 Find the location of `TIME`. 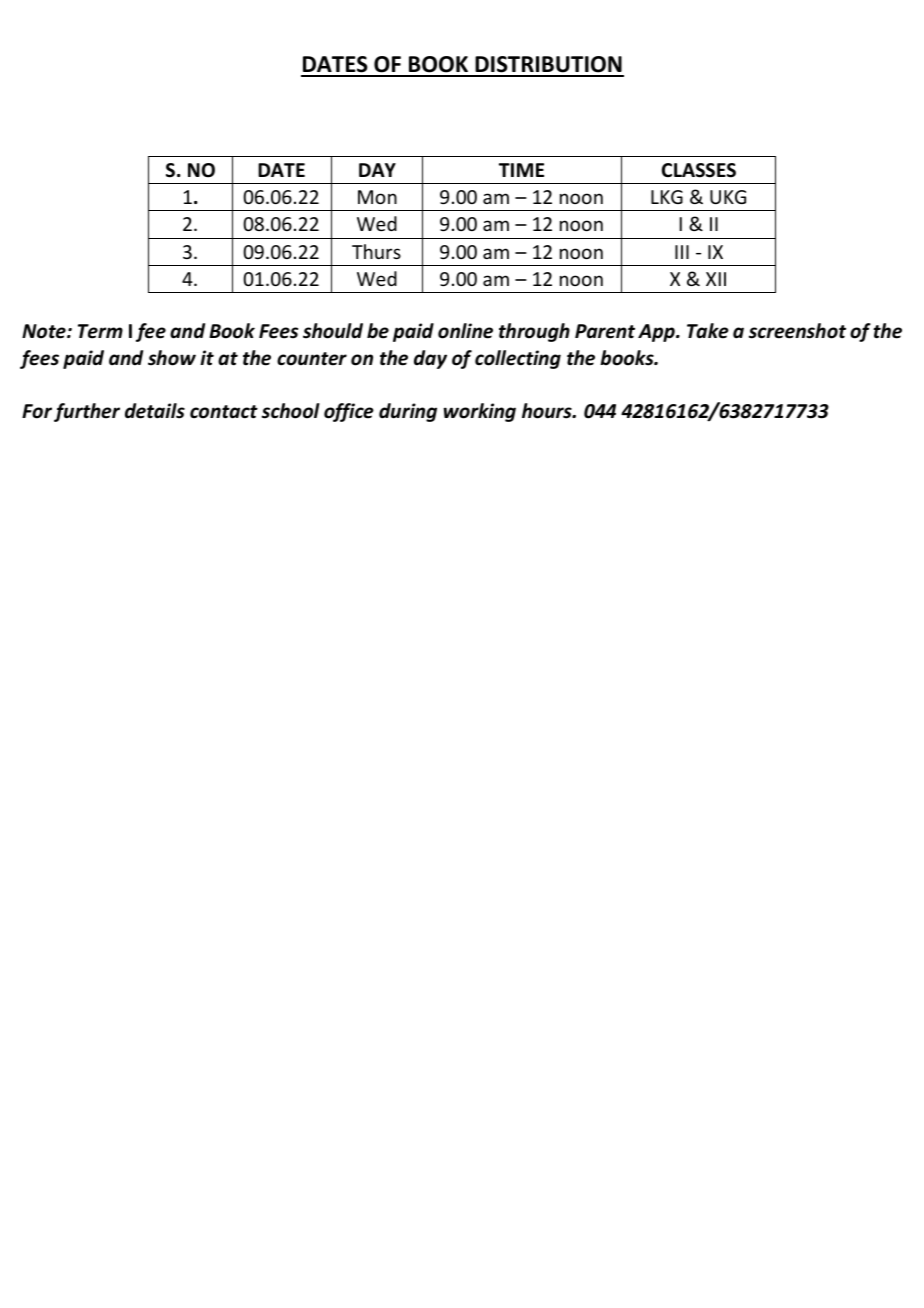

TIME is located at coordinates (521, 170).
